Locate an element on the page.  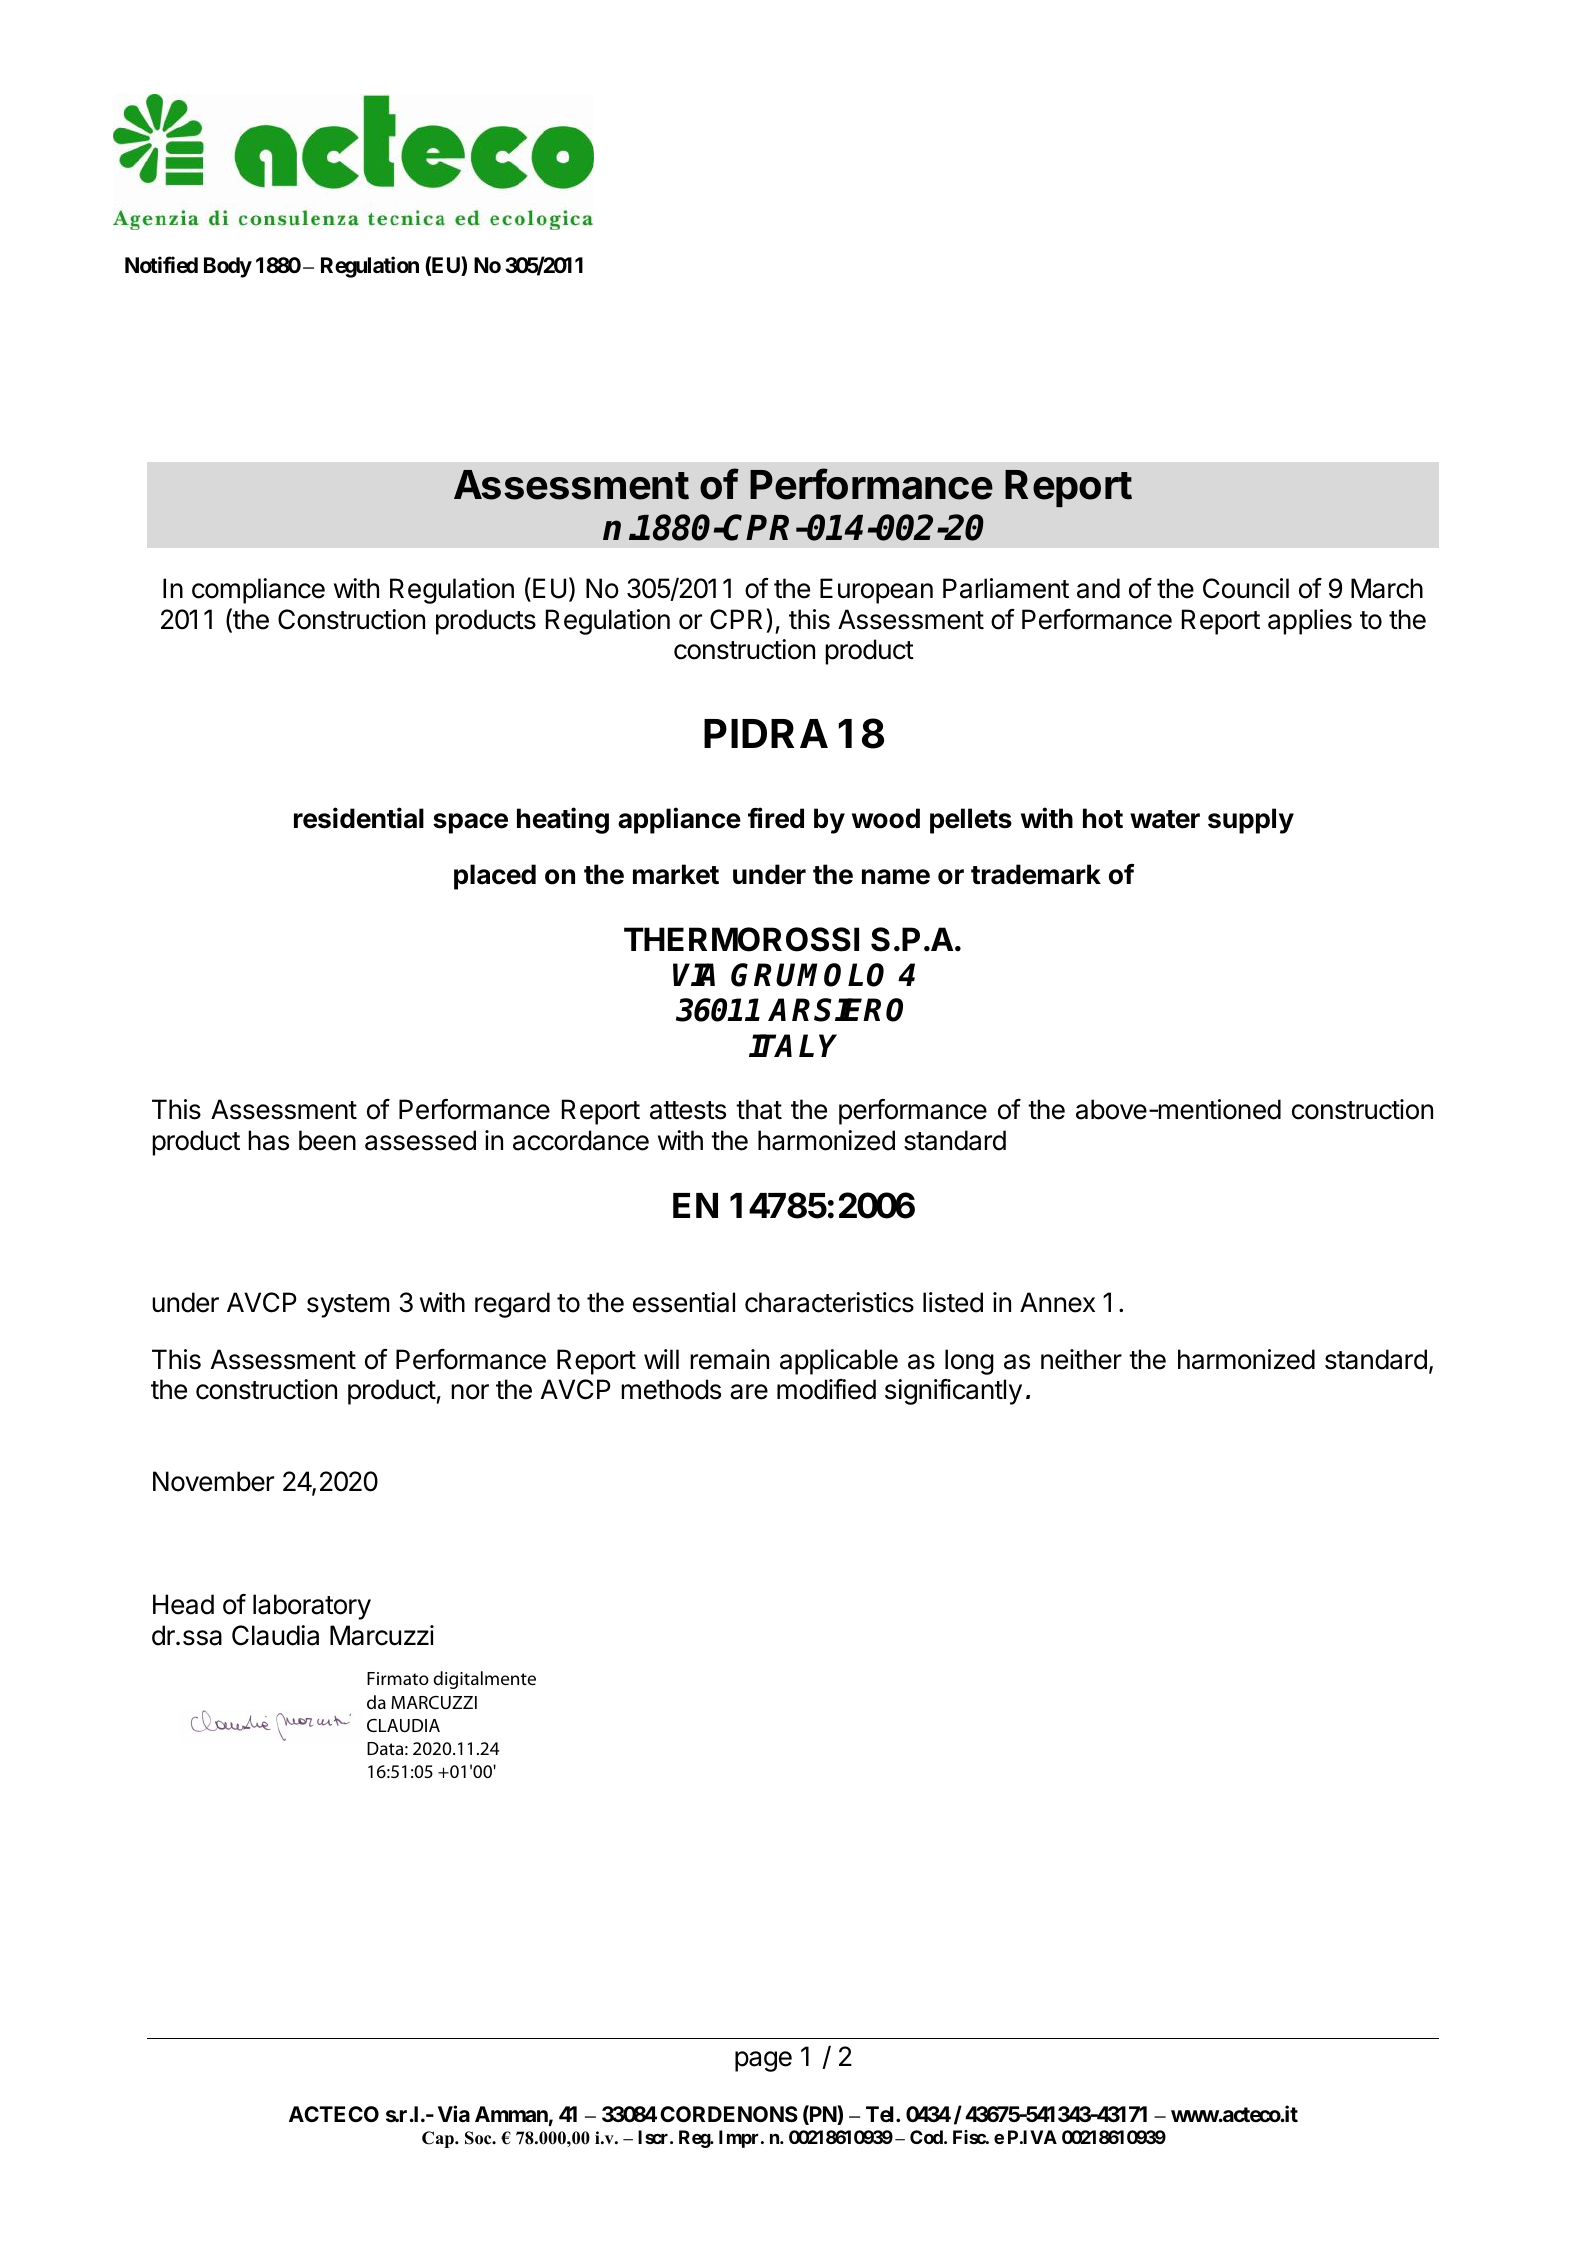
Council is located at coordinates (1246, 588).
